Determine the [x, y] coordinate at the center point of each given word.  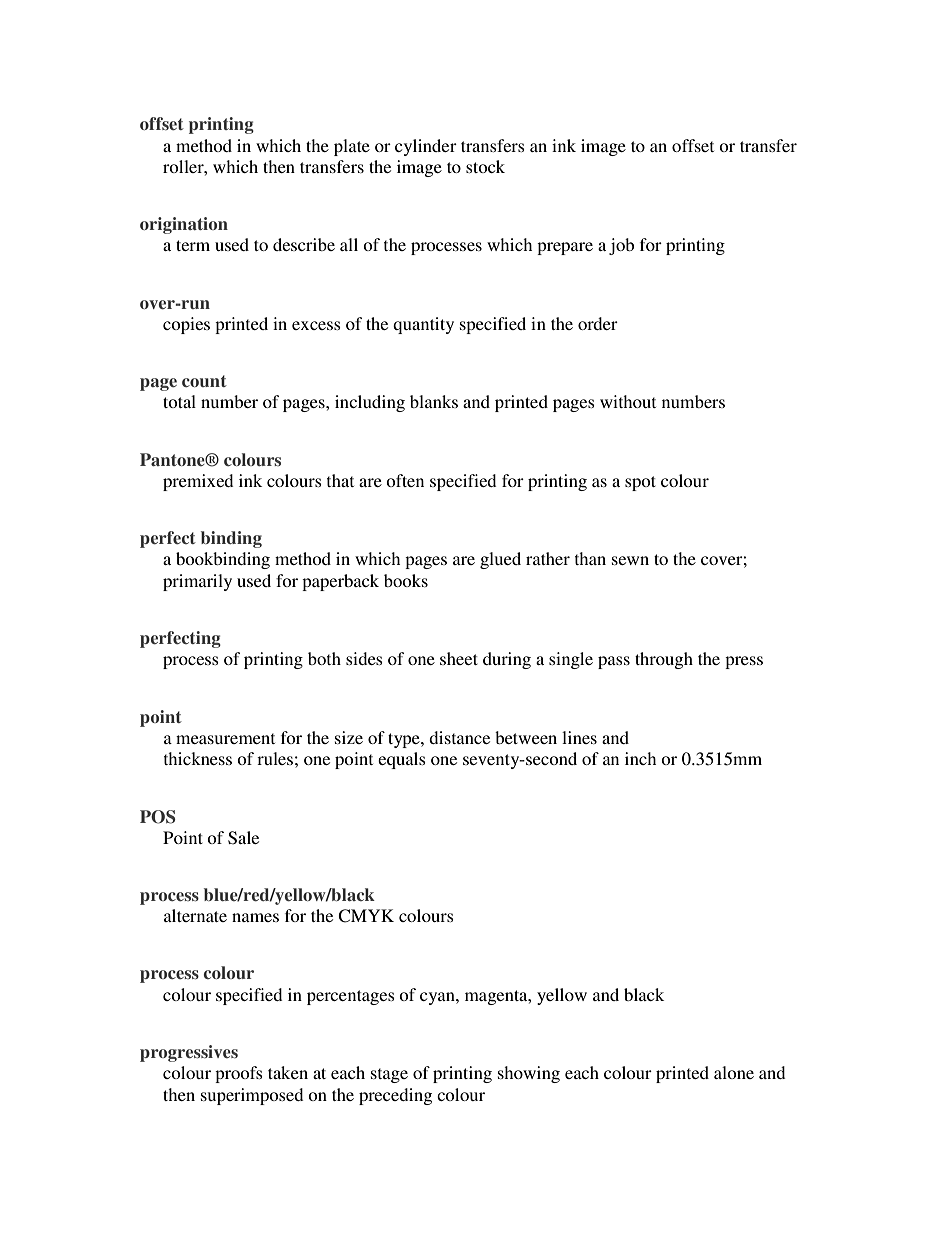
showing [529, 1074]
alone [734, 1072]
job [621, 246]
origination [184, 225]
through [664, 660]
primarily [197, 582]
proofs [239, 1074]
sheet [459, 658]
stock [485, 166]
